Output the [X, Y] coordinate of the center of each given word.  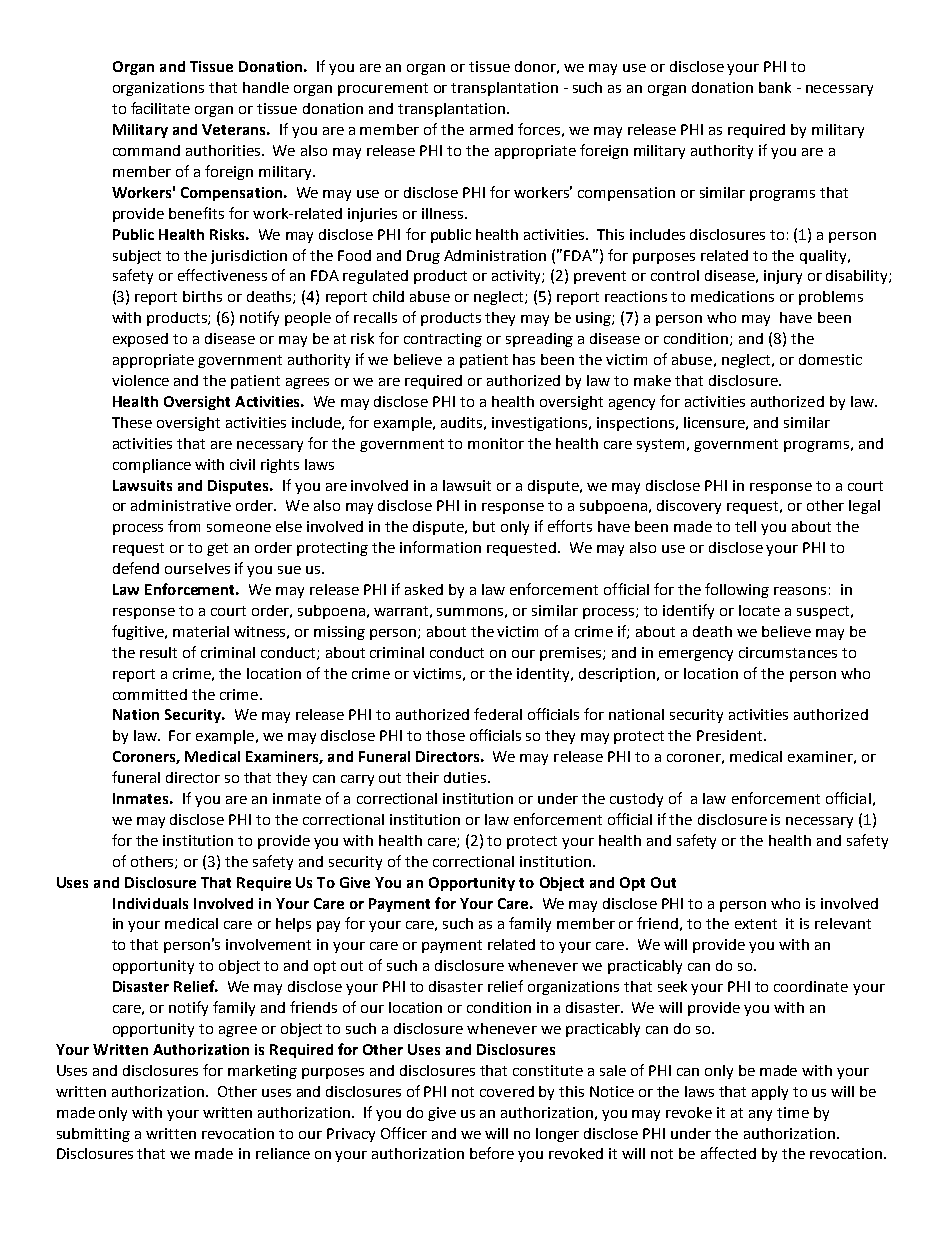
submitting [93, 1135]
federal [498, 714]
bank [775, 87]
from [184, 526]
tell [745, 526]
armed [491, 129]
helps [293, 925]
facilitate [160, 108]
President [731, 735]
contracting [443, 340]
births [202, 296]
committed [150, 694]
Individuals [150, 903]
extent [756, 924]
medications [732, 296]
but [484, 526]
